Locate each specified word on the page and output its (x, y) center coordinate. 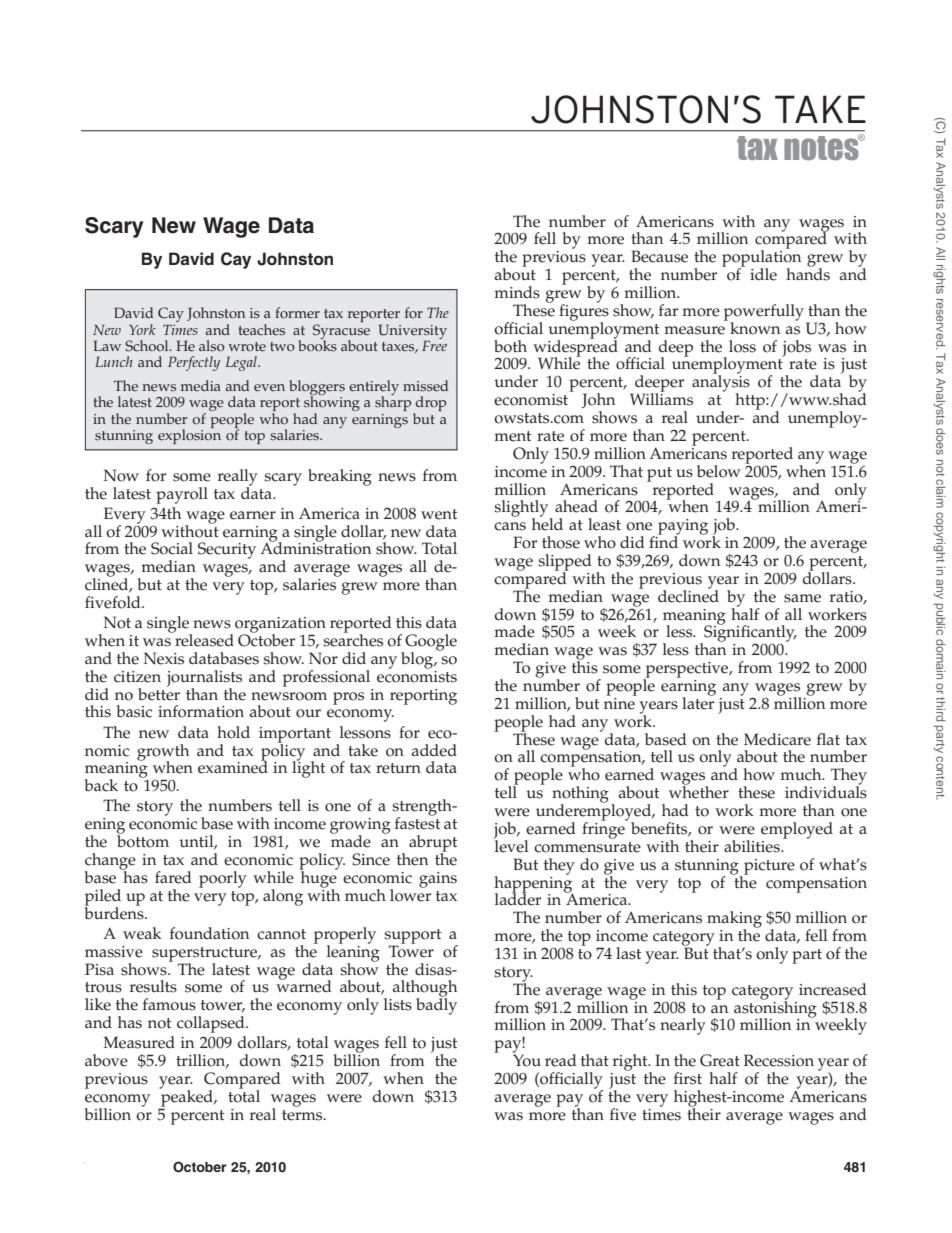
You (527, 1059)
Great (720, 1060)
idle (763, 274)
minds (517, 292)
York (142, 329)
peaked (187, 1098)
